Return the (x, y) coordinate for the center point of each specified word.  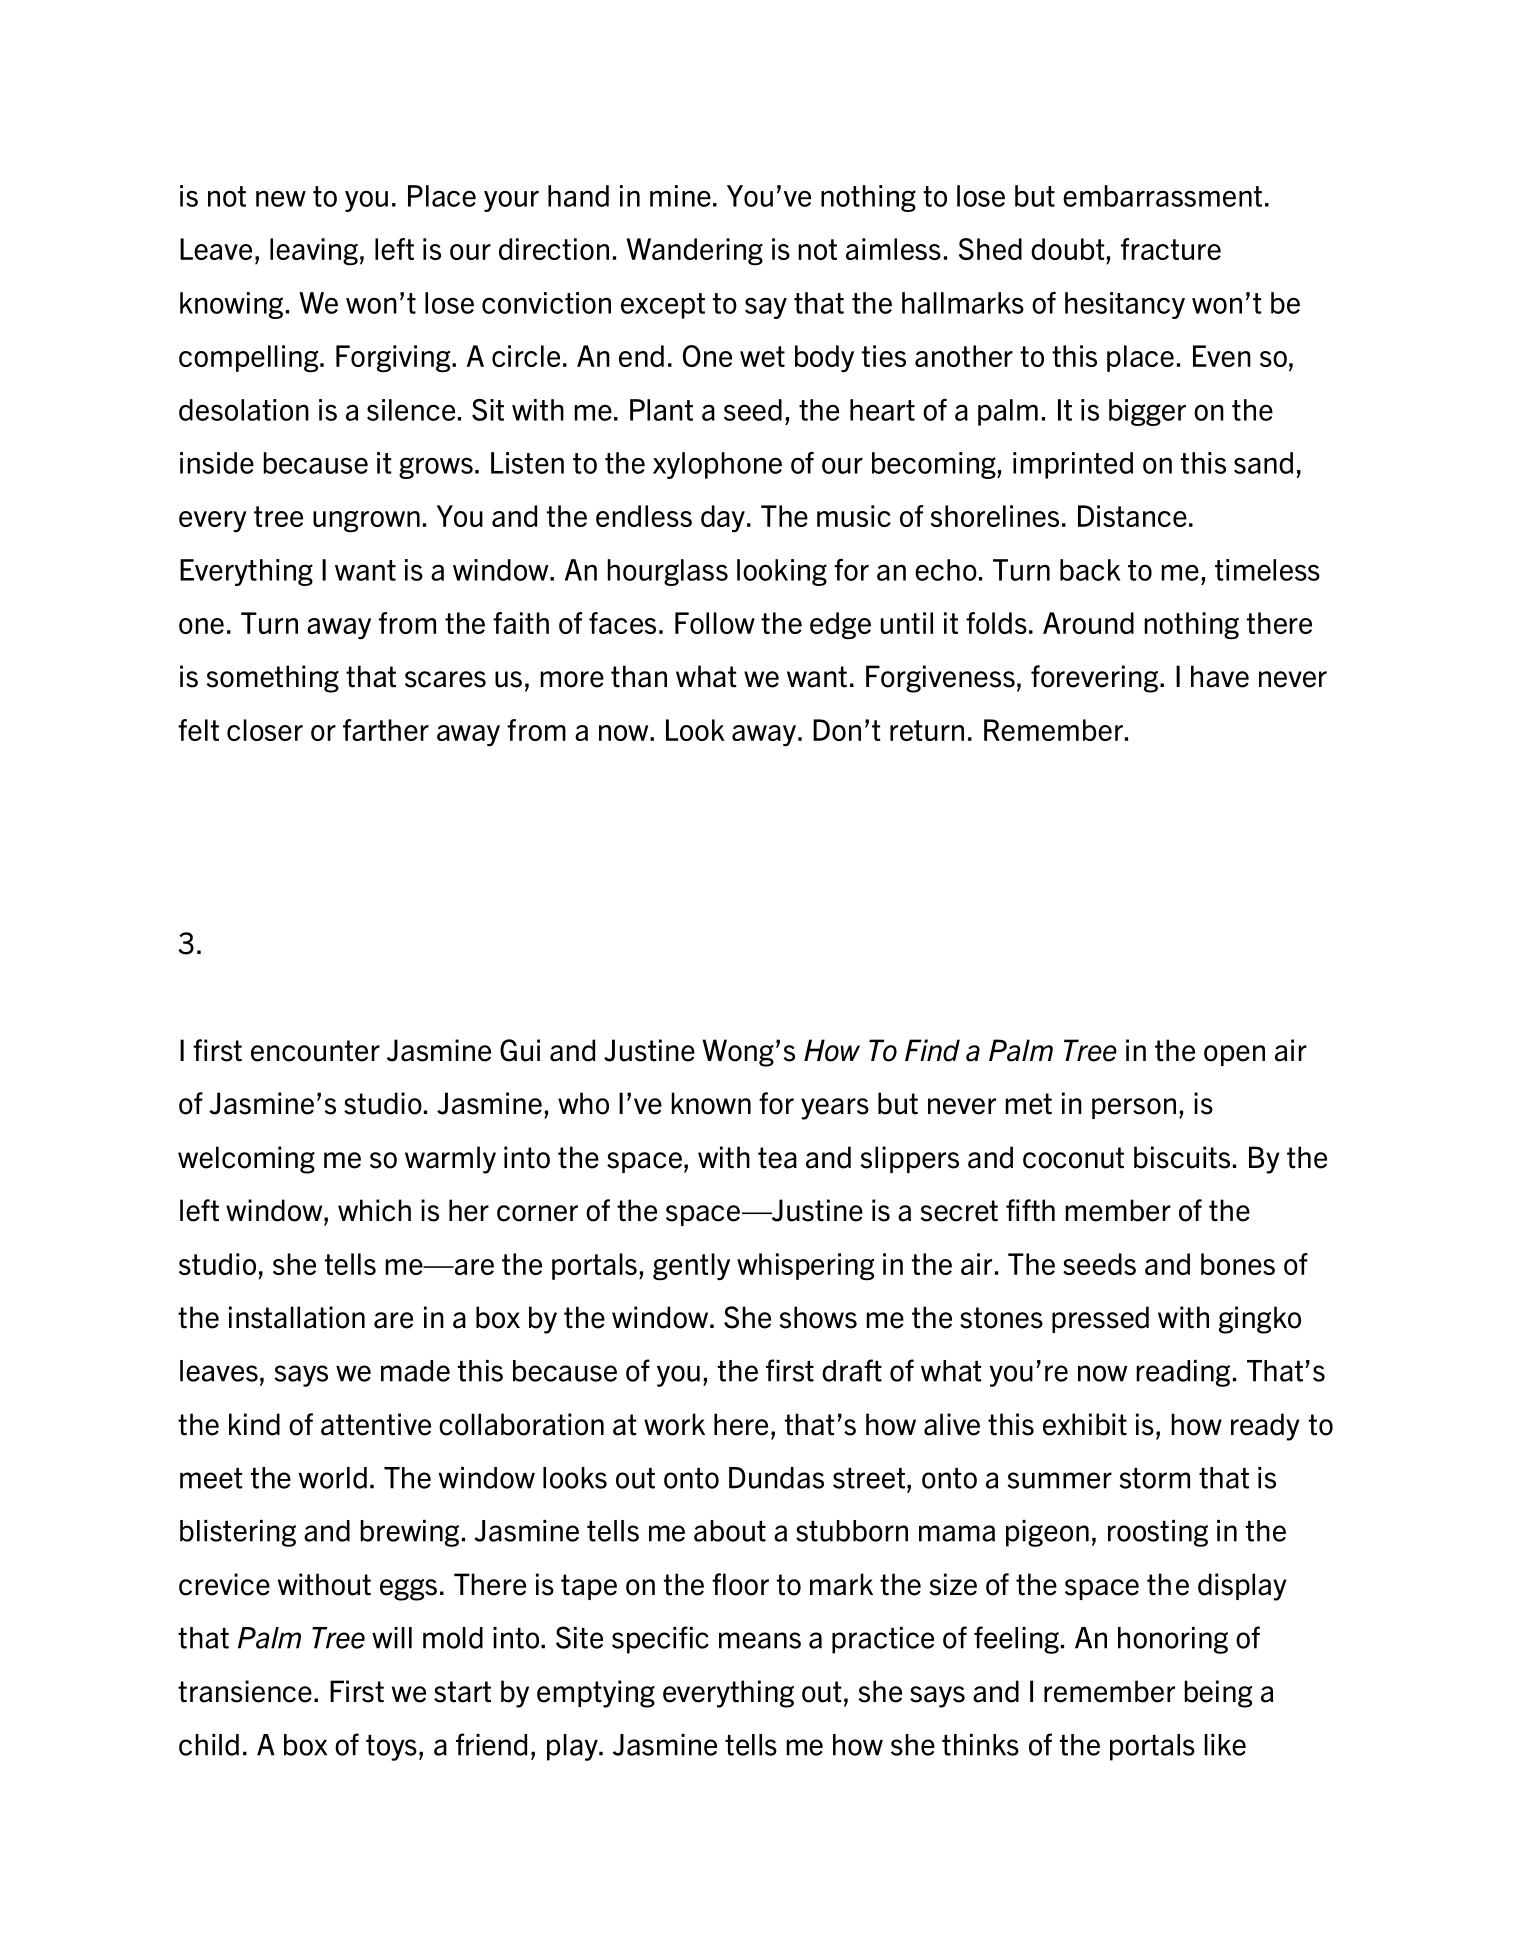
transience (245, 1691)
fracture (1171, 249)
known (711, 1103)
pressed (1100, 1319)
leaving (314, 252)
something (272, 679)
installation (297, 1317)
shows (818, 1317)
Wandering (694, 252)
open (1234, 1055)
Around (1088, 623)
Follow (715, 623)
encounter (315, 1051)
